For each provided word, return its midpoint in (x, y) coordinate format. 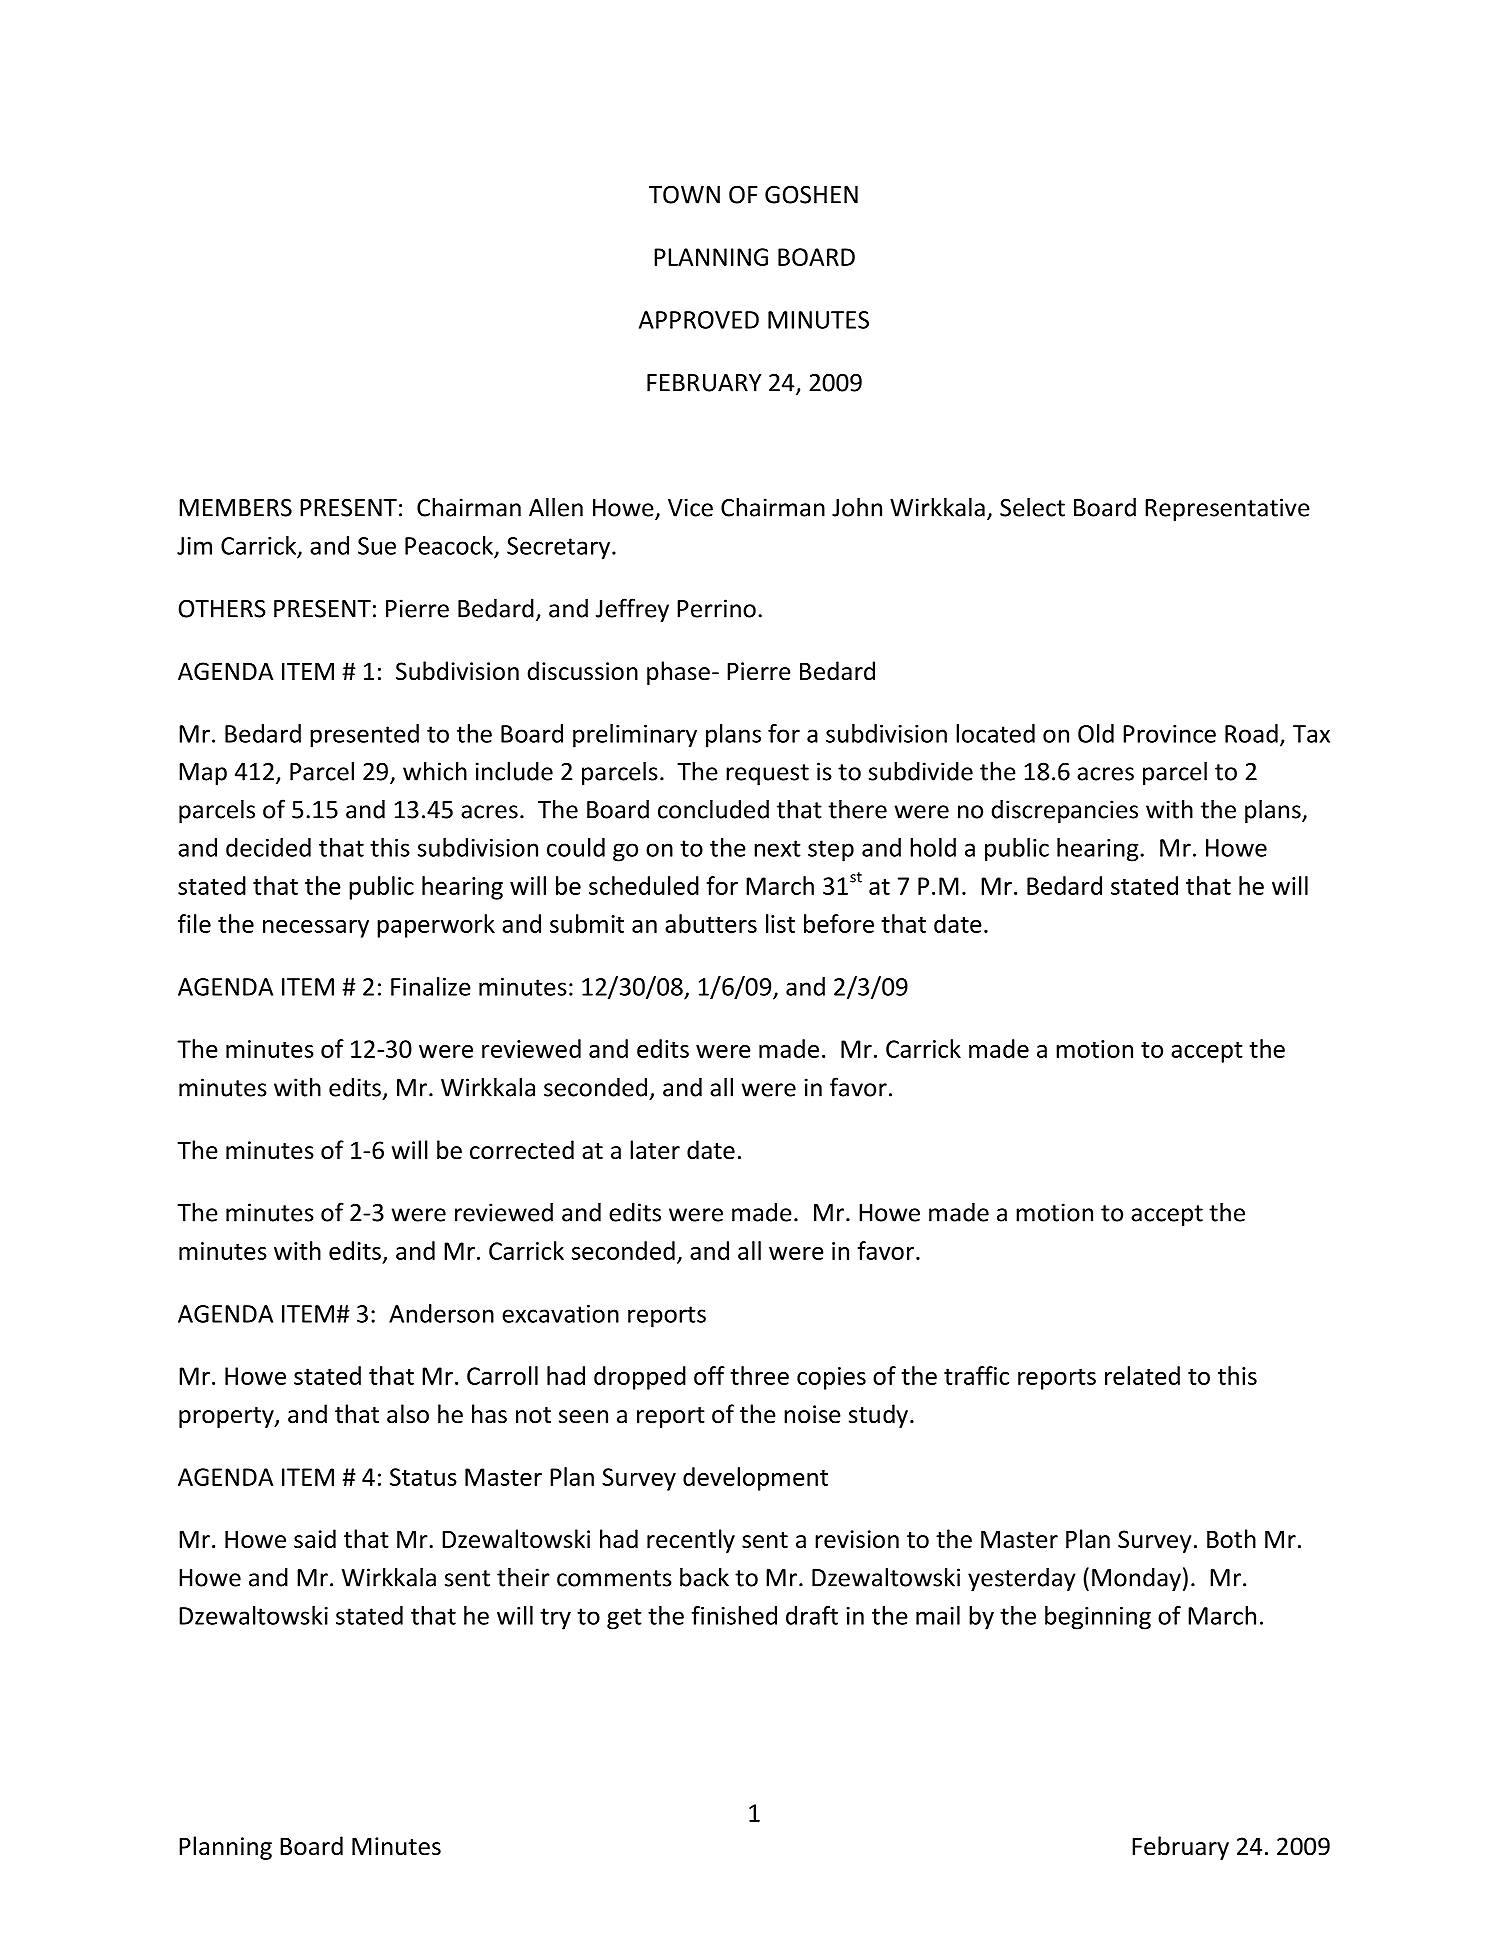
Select (1032, 507)
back (704, 1577)
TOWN (684, 195)
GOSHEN (811, 195)
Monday (1136, 1579)
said (315, 1539)
